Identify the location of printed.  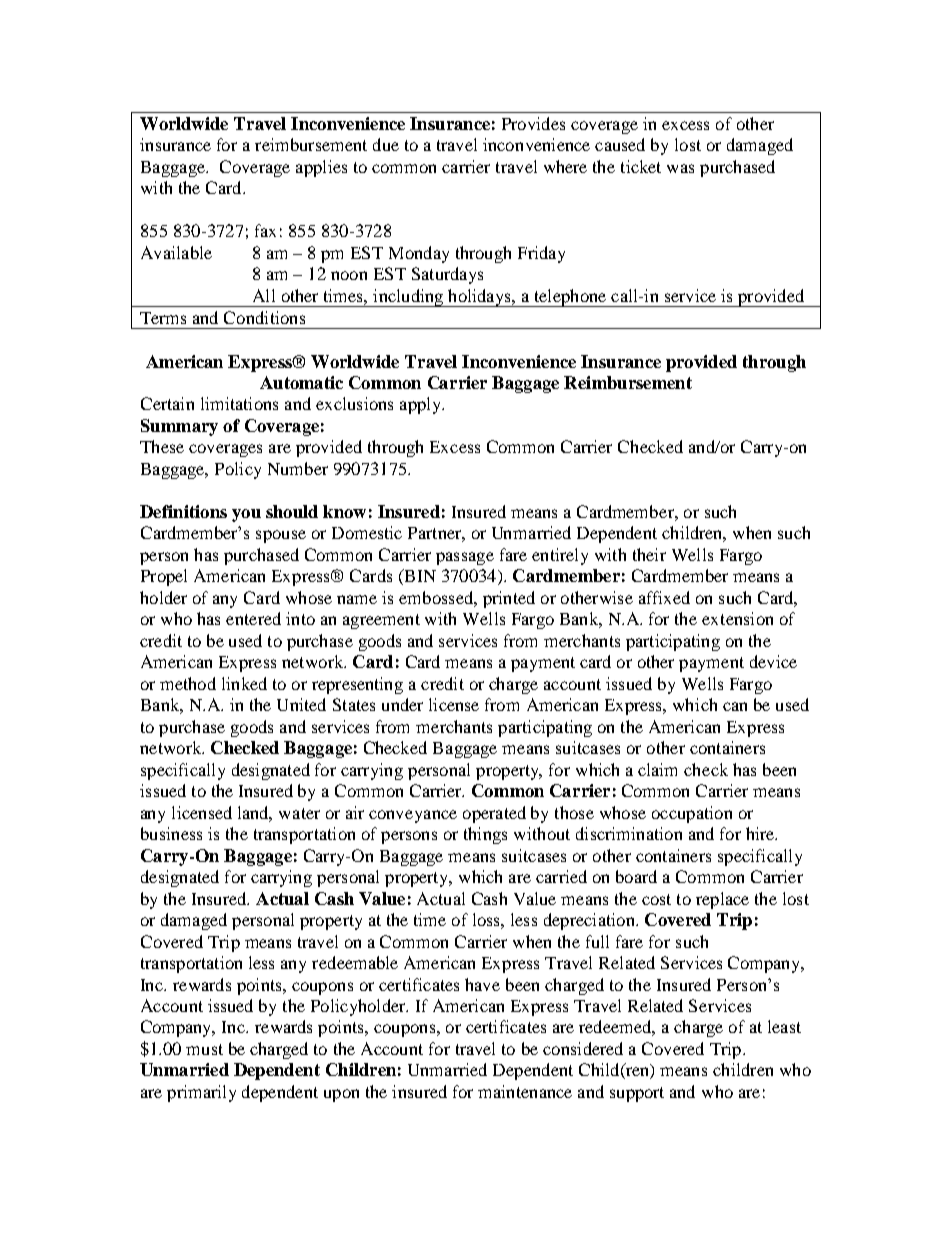
(509, 599).
